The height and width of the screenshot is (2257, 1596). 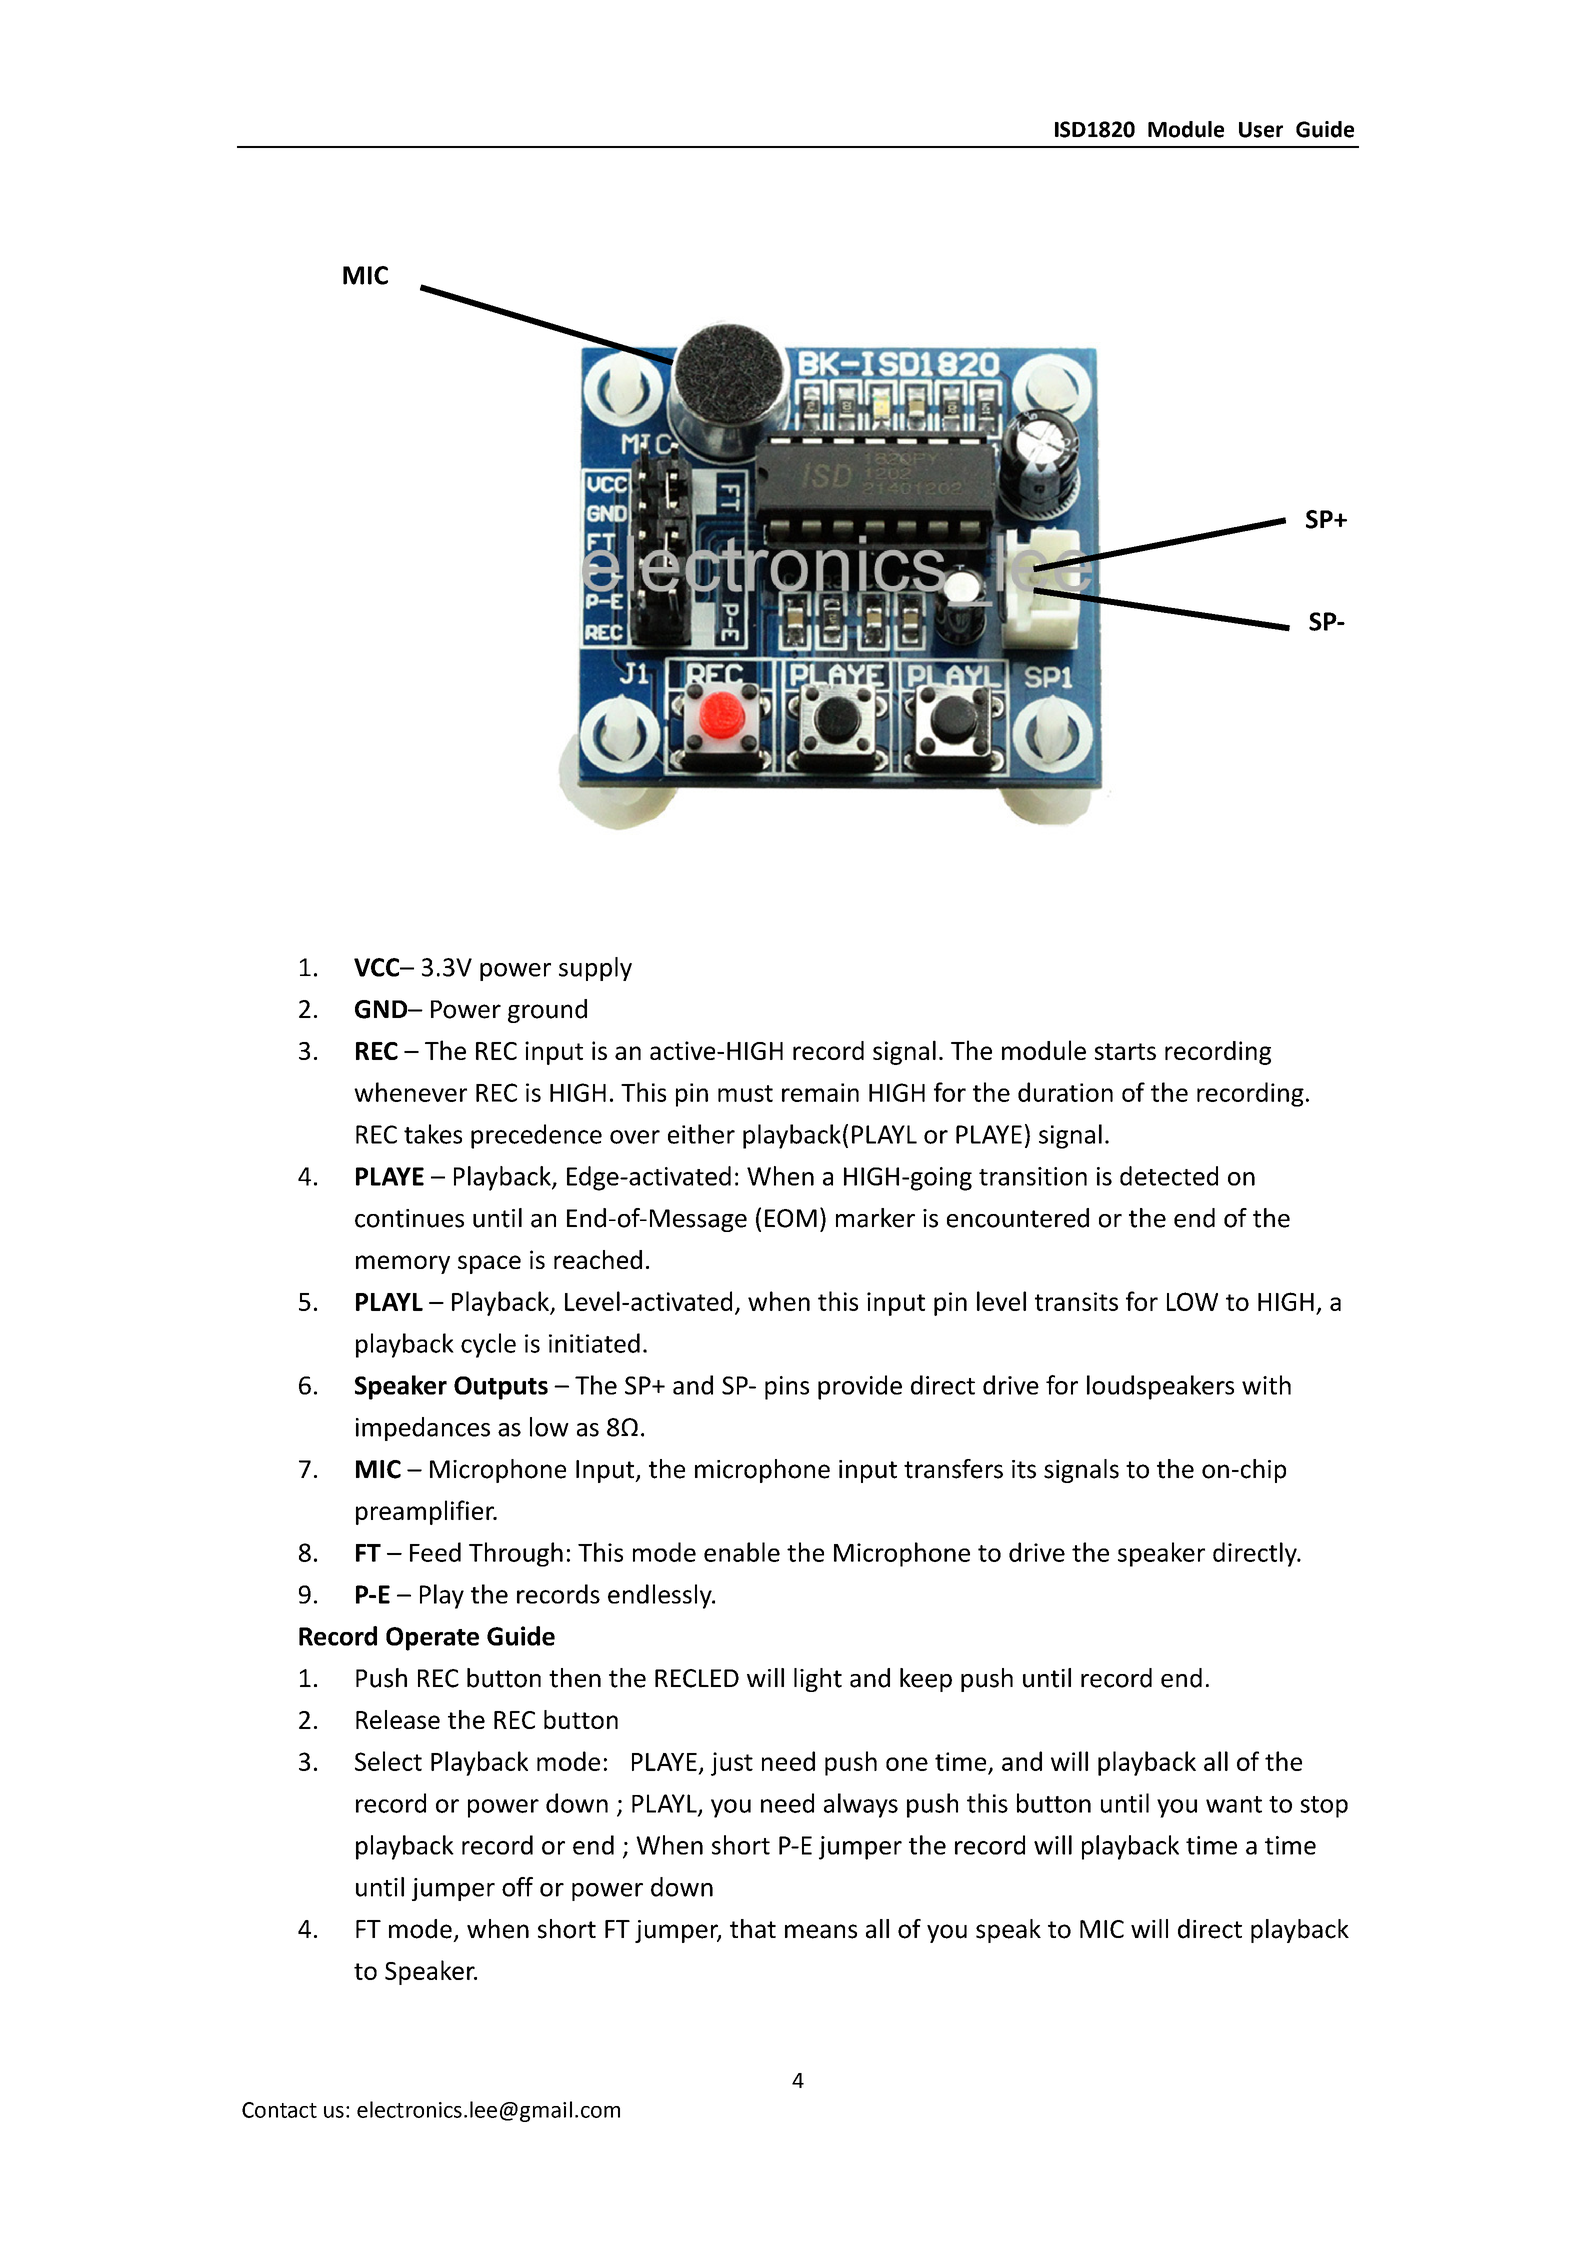 What do you see at coordinates (821, 1931) in the screenshot?
I see `means` at bounding box center [821, 1931].
